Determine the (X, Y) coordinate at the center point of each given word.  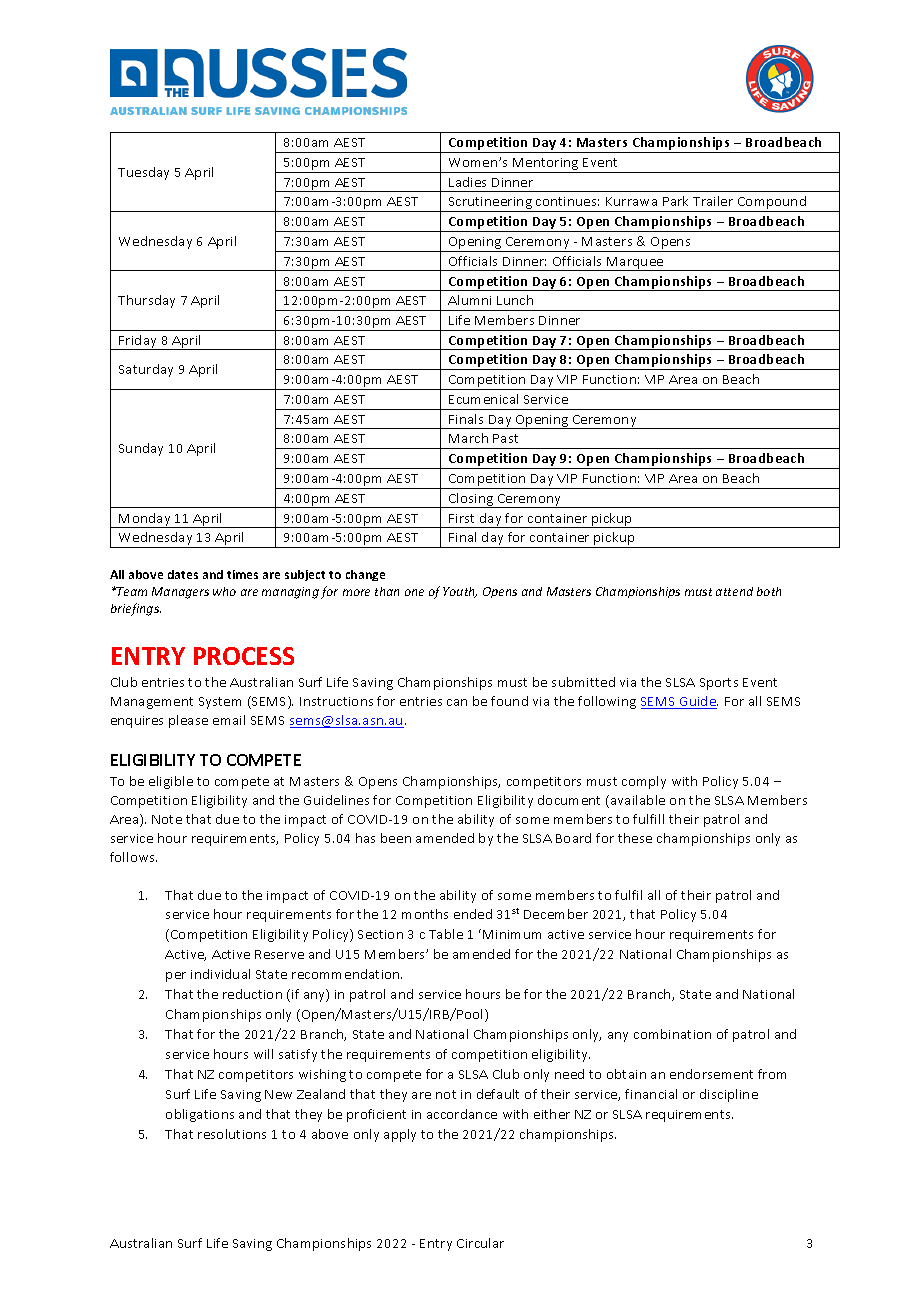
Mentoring (546, 165)
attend (734, 591)
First (461, 518)
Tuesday (143, 173)
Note (167, 819)
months (425, 914)
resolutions (232, 1134)
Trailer (713, 201)
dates (183, 574)
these (635, 838)
